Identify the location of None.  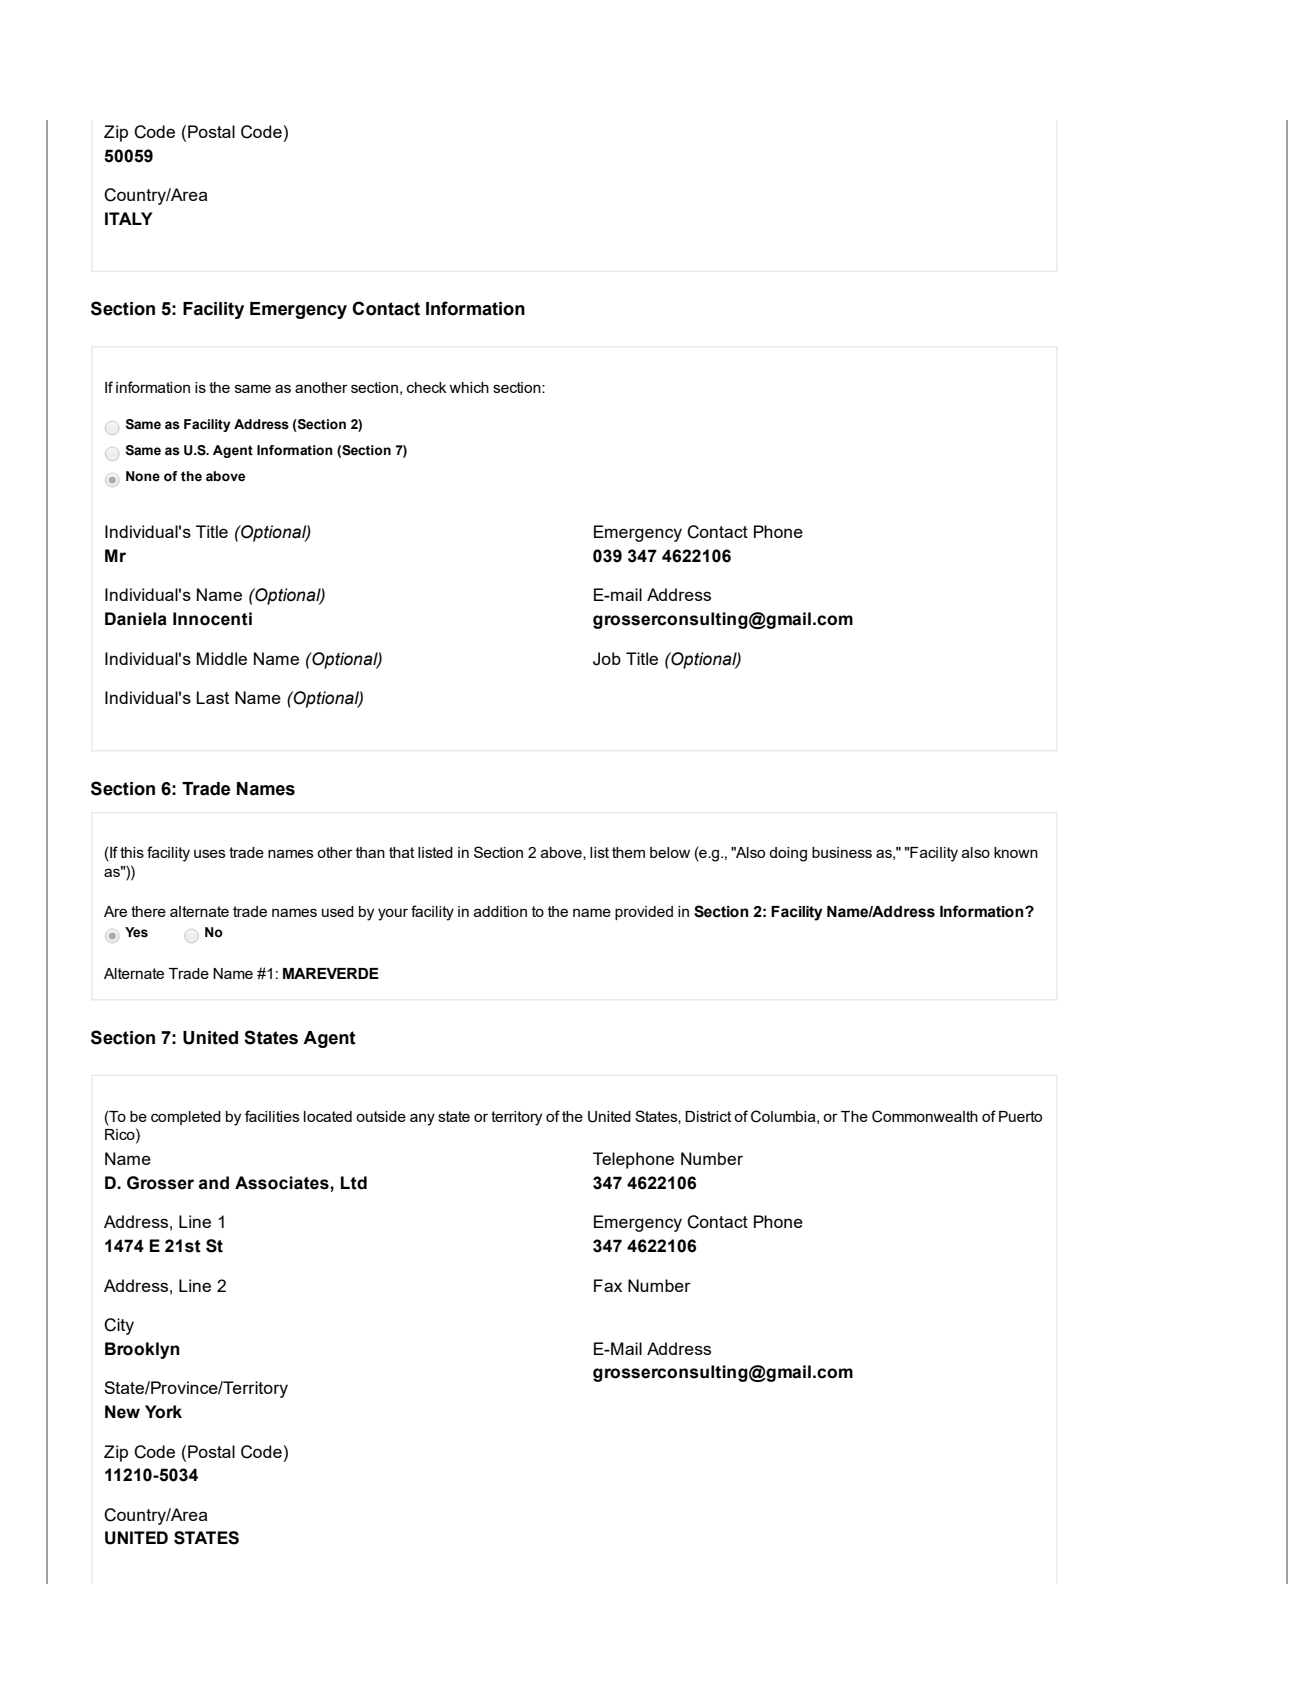
(143, 476).
